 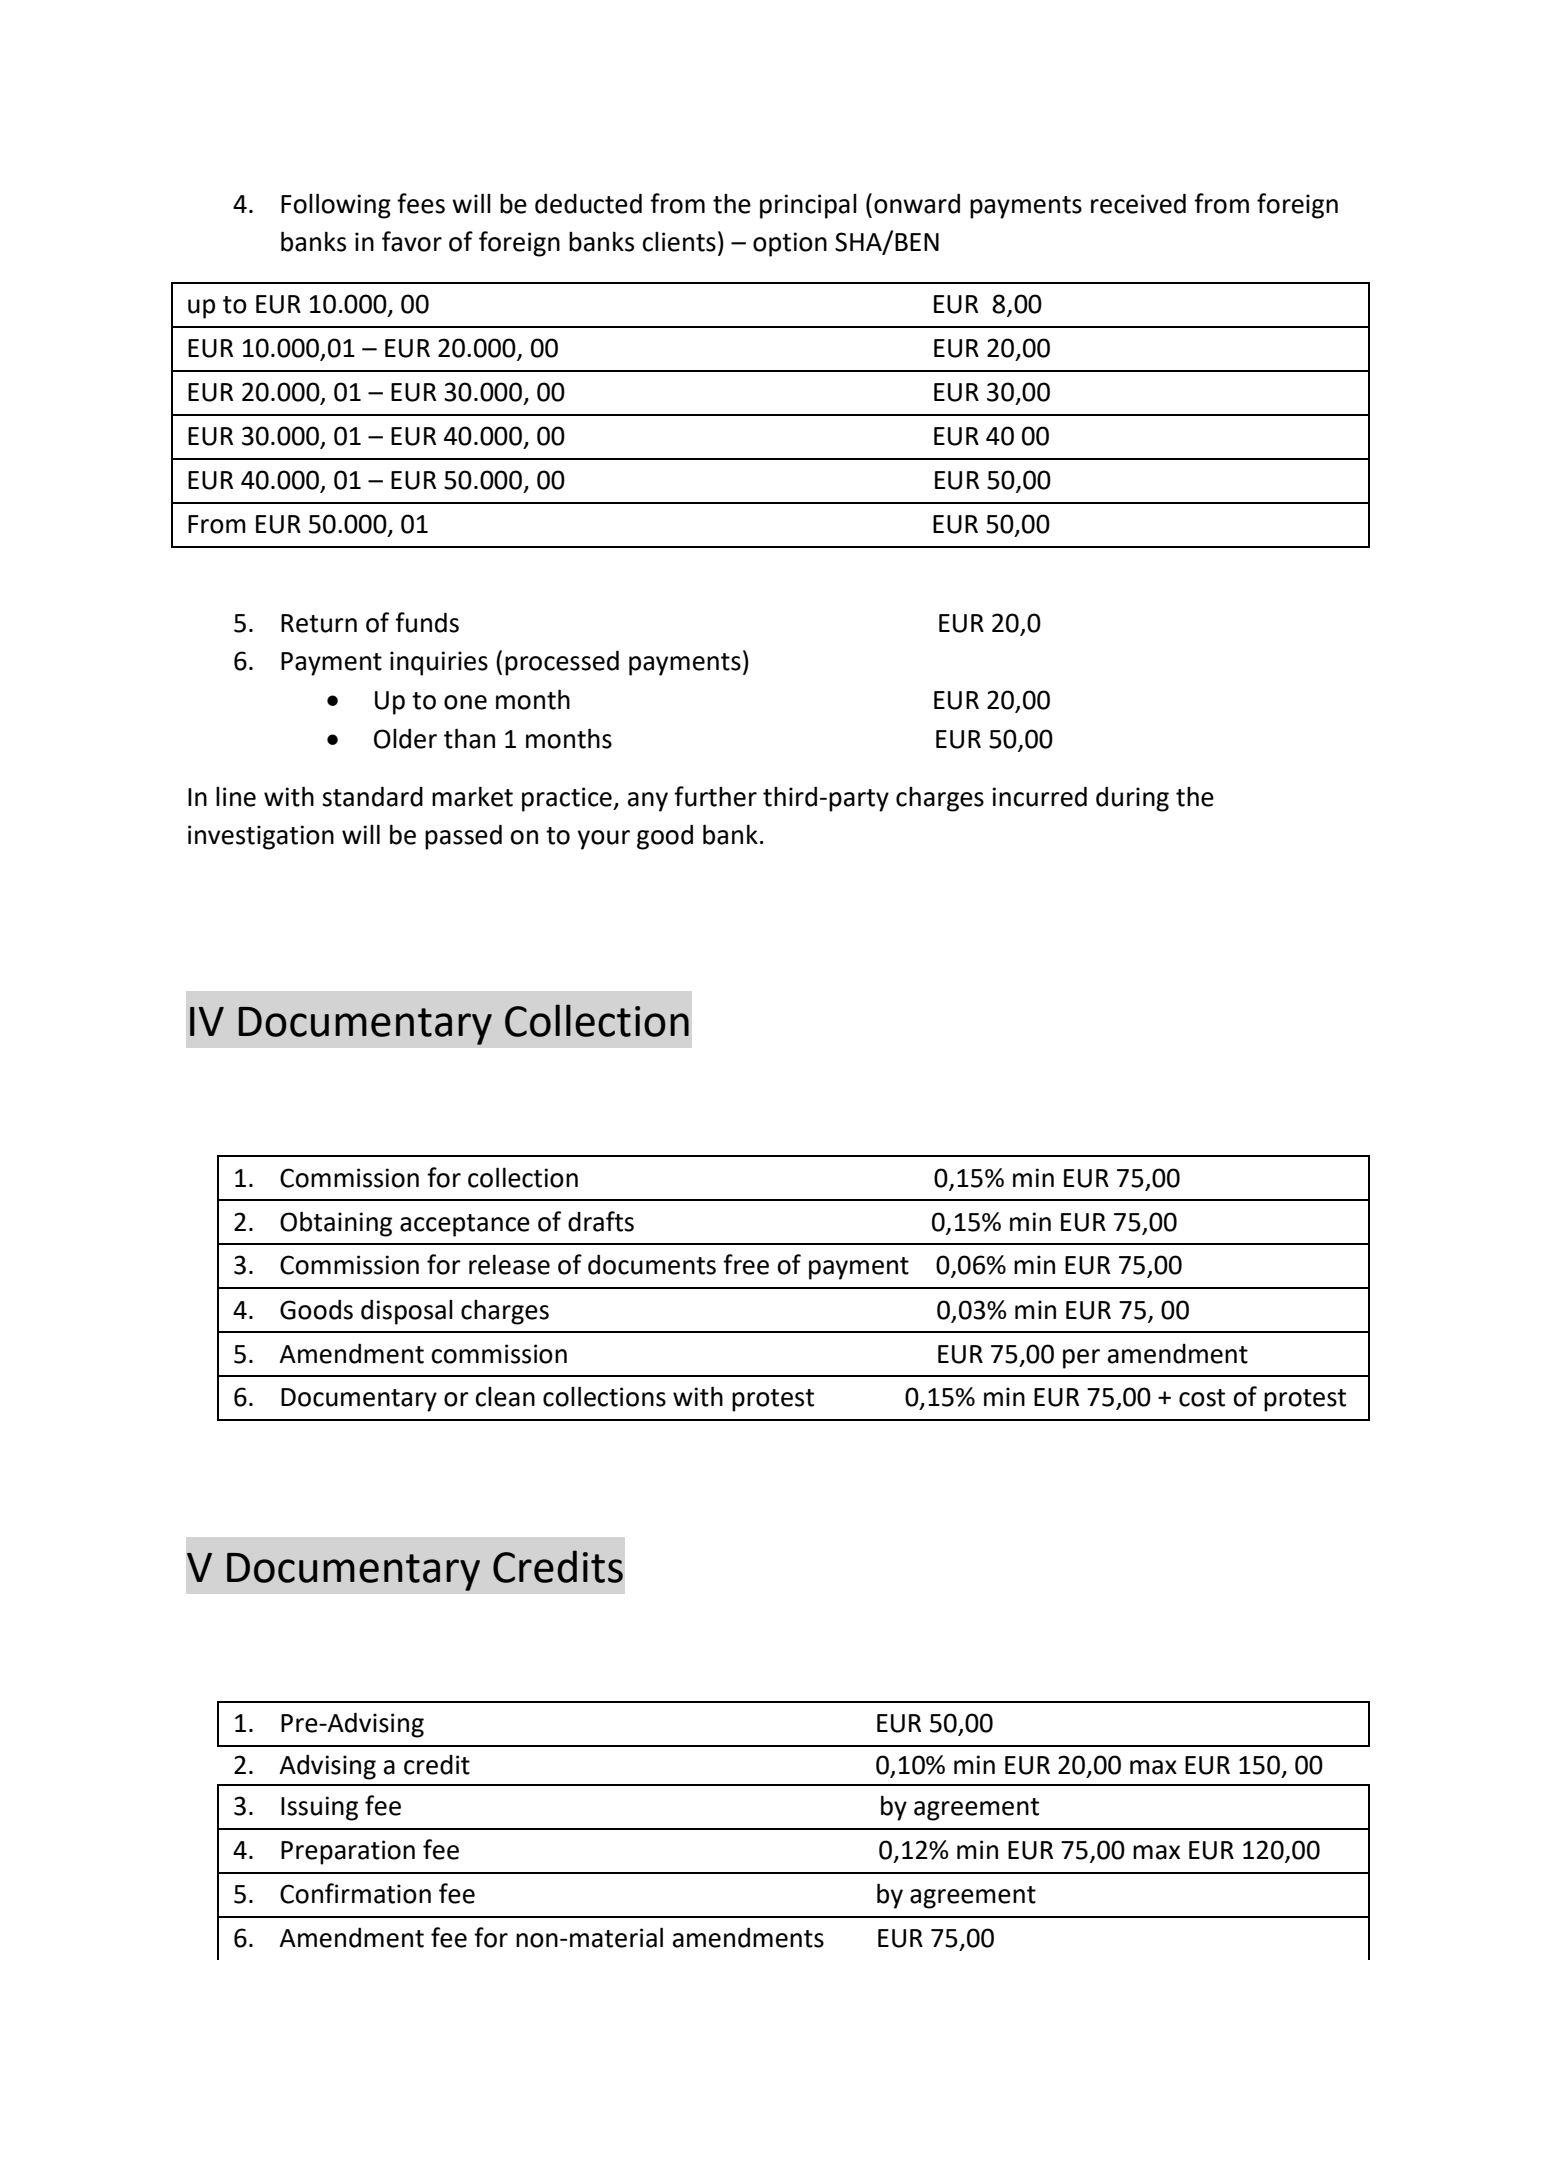 What do you see at coordinates (319, 623) in the page?
I see `Return` at bounding box center [319, 623].
